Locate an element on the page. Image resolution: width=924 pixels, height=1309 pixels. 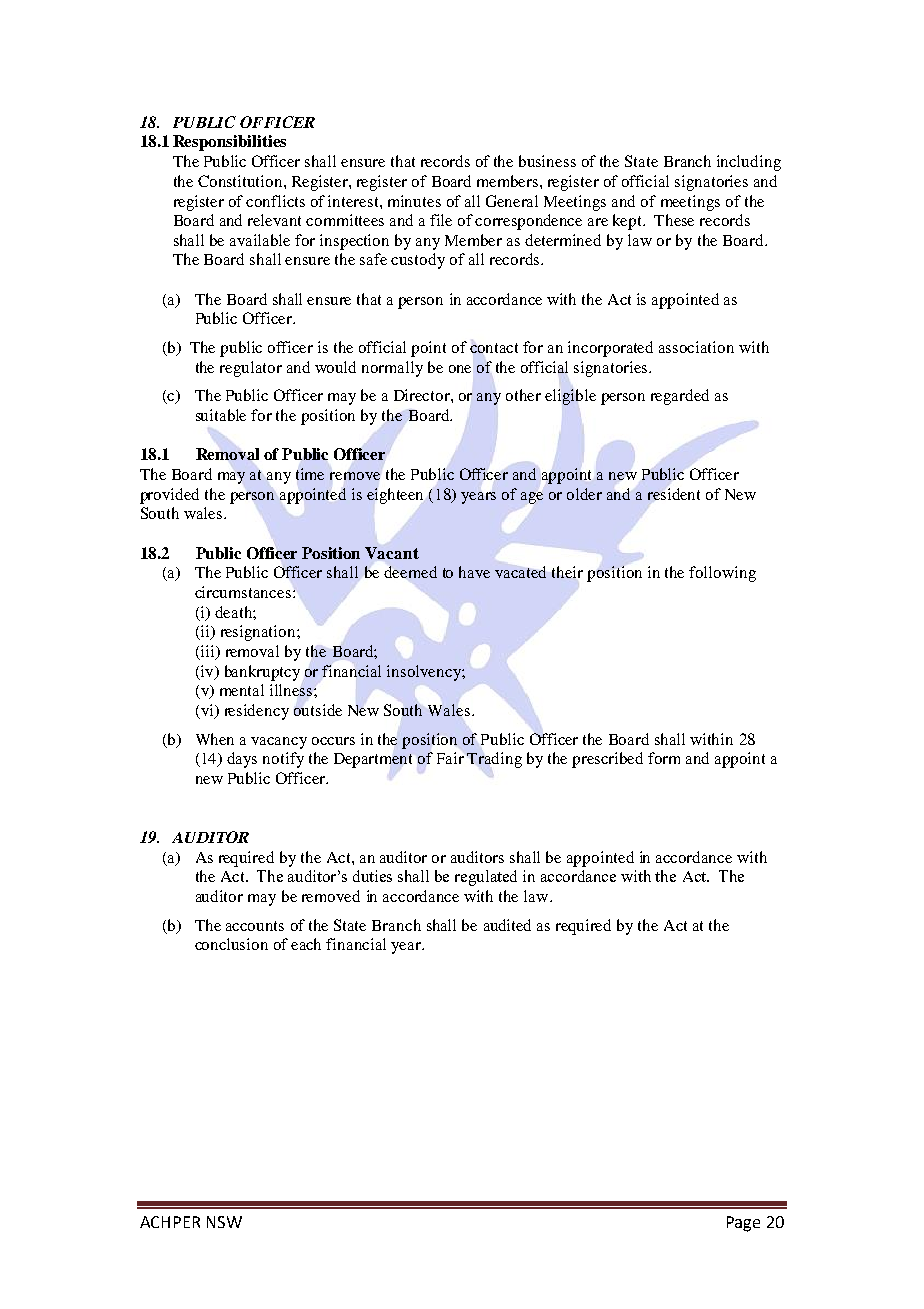
audited is located at coordinates (507, 925).
